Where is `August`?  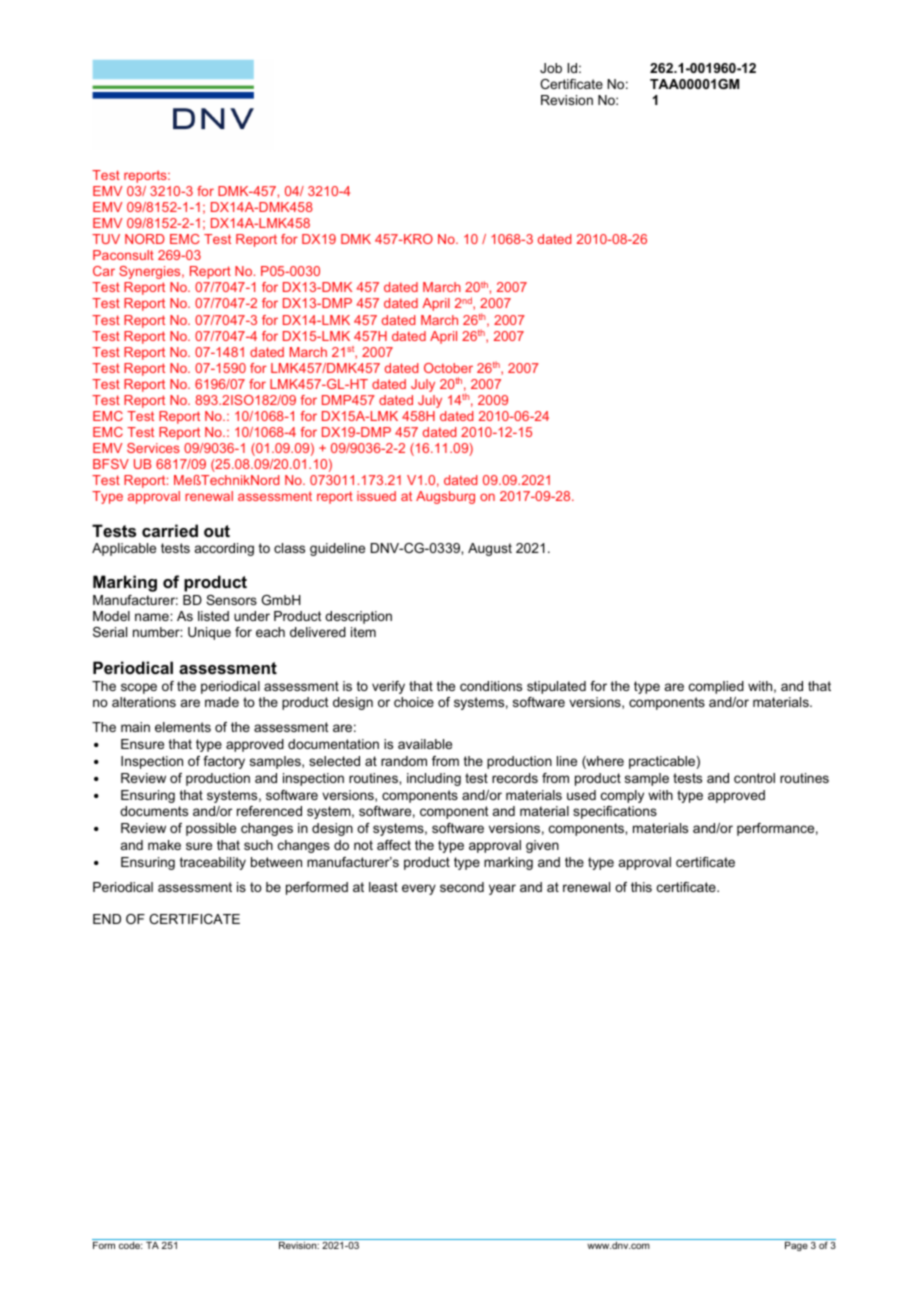 August is located at coordinates (490, 549).
